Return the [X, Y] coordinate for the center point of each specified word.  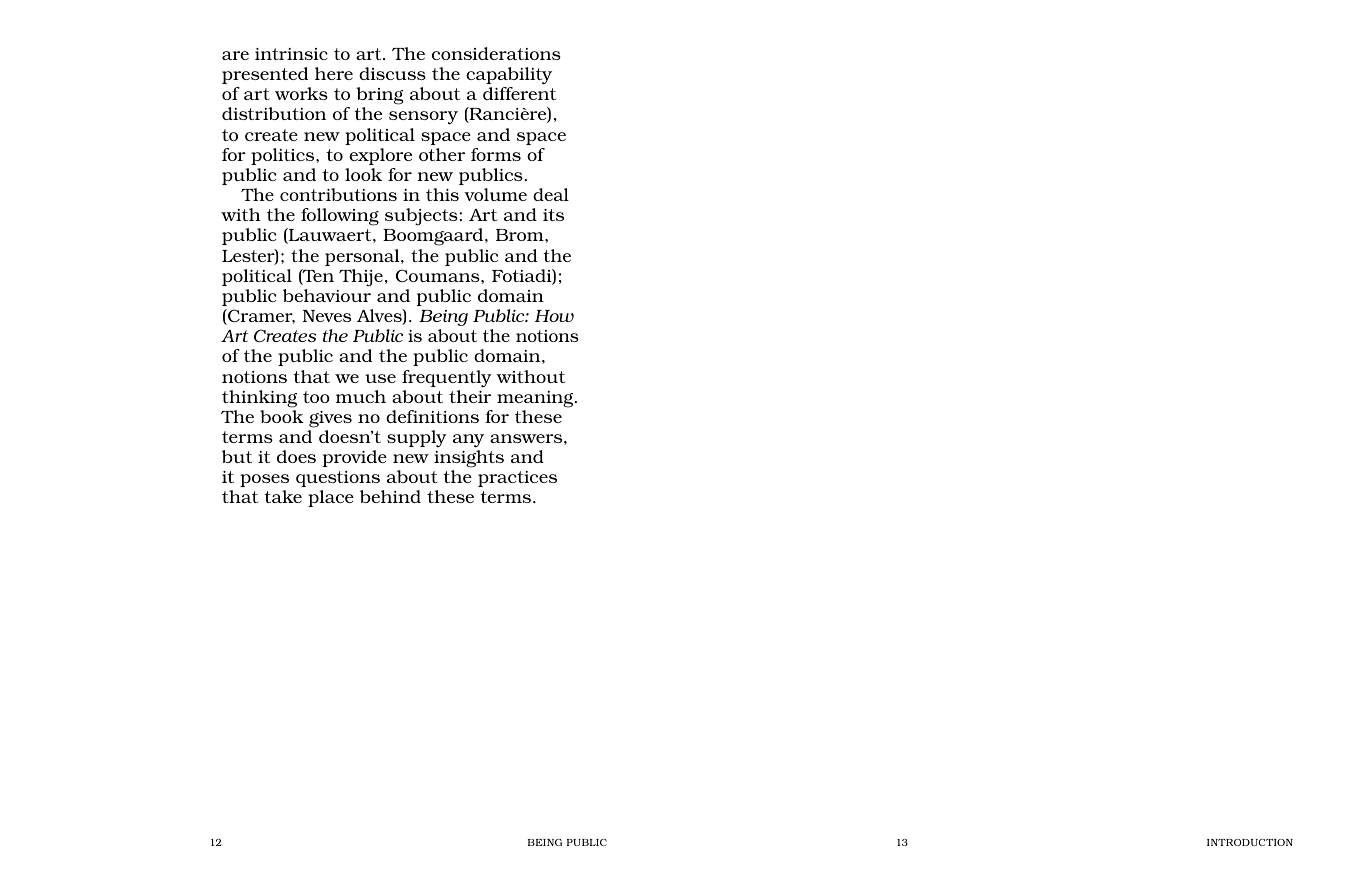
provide [354, 458]
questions [338, 479]
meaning [536, 399]
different [519, 93]
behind [390, 496]
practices [517, 479]
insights [469, 459]
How [554, 316]
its [553, 215]
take [283, 496]
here [334, 73]
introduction [1250, 842]
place [331, 498]
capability [509, 76]
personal [363, 257]
